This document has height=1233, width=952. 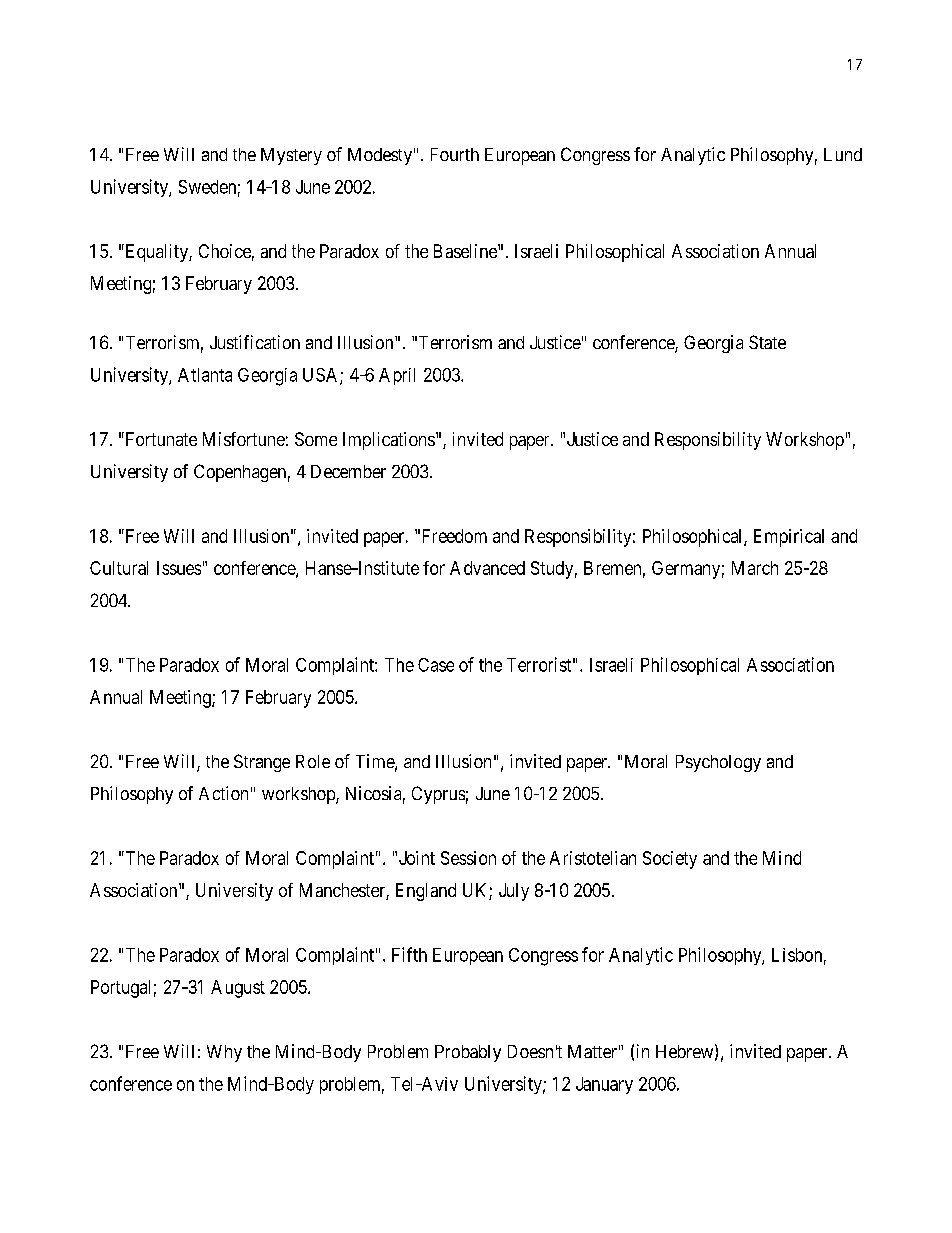 I want to click on Probably, so click(x=468, y=1053).
